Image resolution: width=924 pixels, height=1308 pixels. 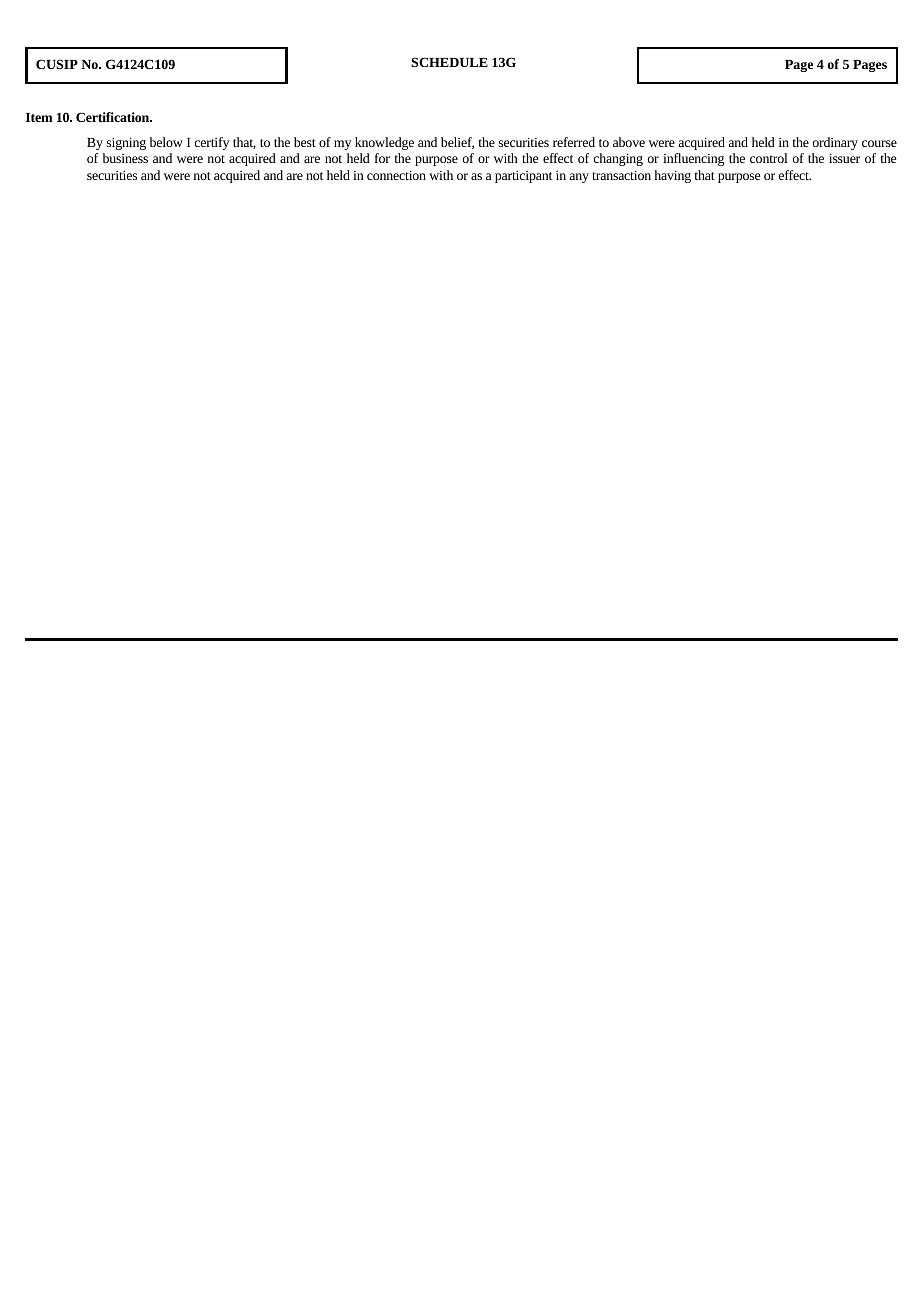 I want to click on Item, so click(x=39, y=117).
